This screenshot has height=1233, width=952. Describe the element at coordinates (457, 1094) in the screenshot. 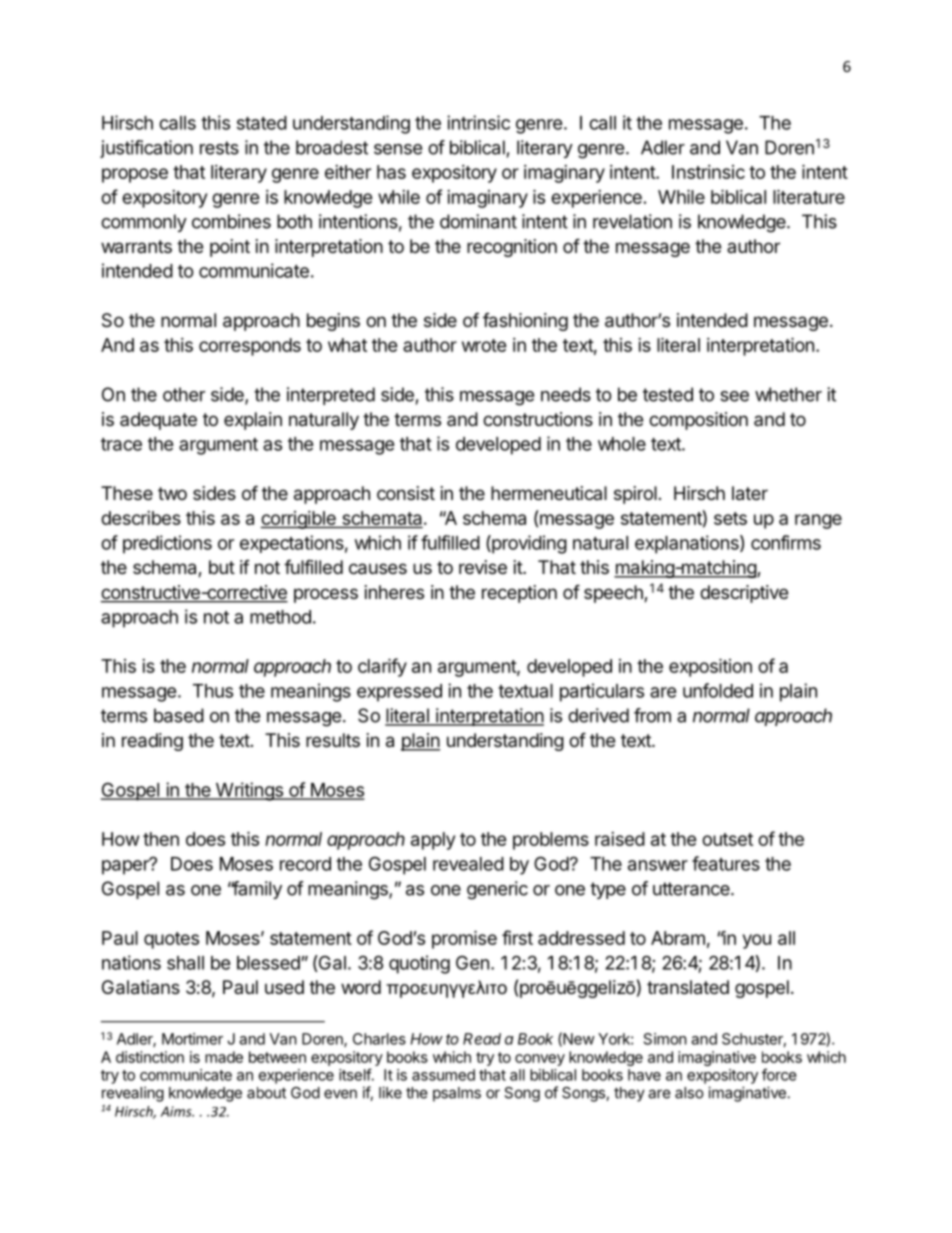

I see `psalms` at that location.
